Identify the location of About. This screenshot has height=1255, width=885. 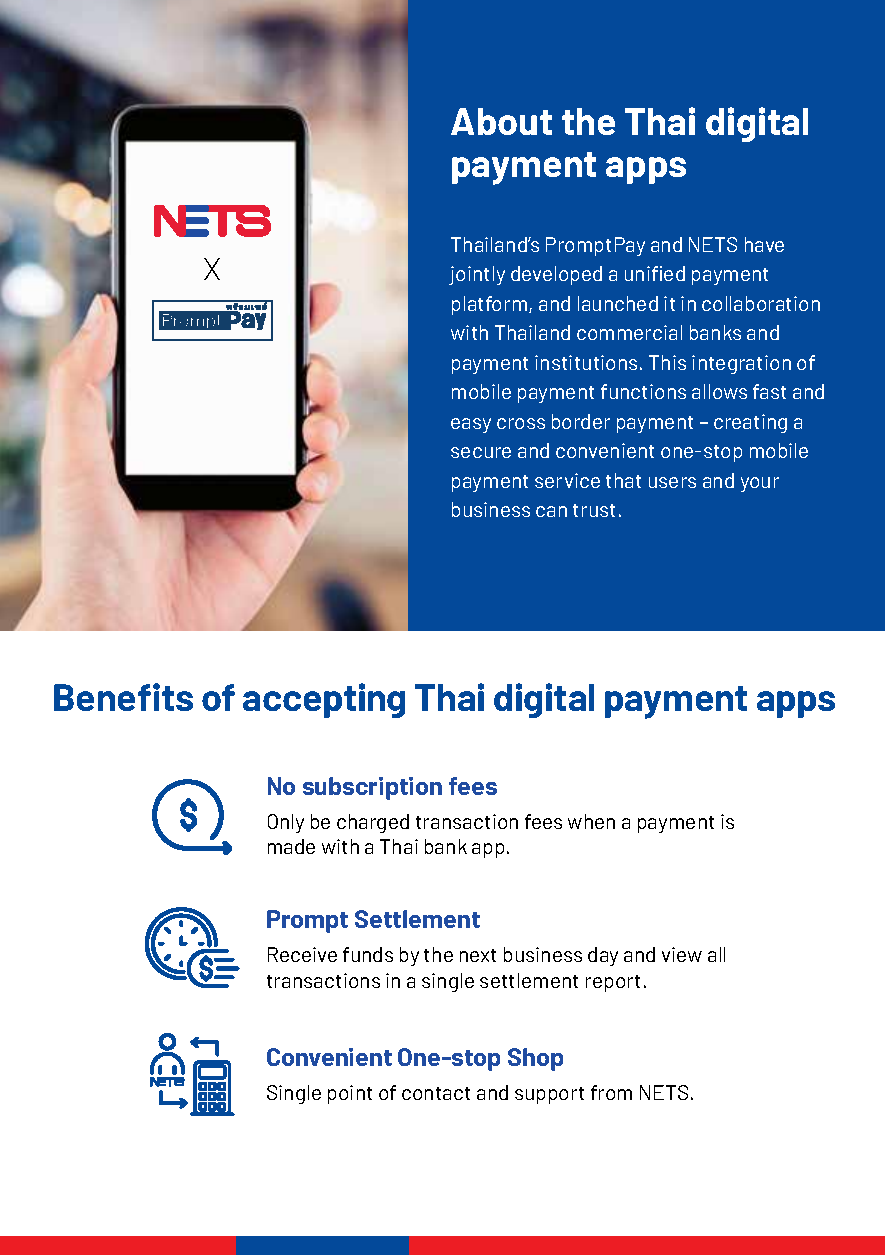
(501, 121).
